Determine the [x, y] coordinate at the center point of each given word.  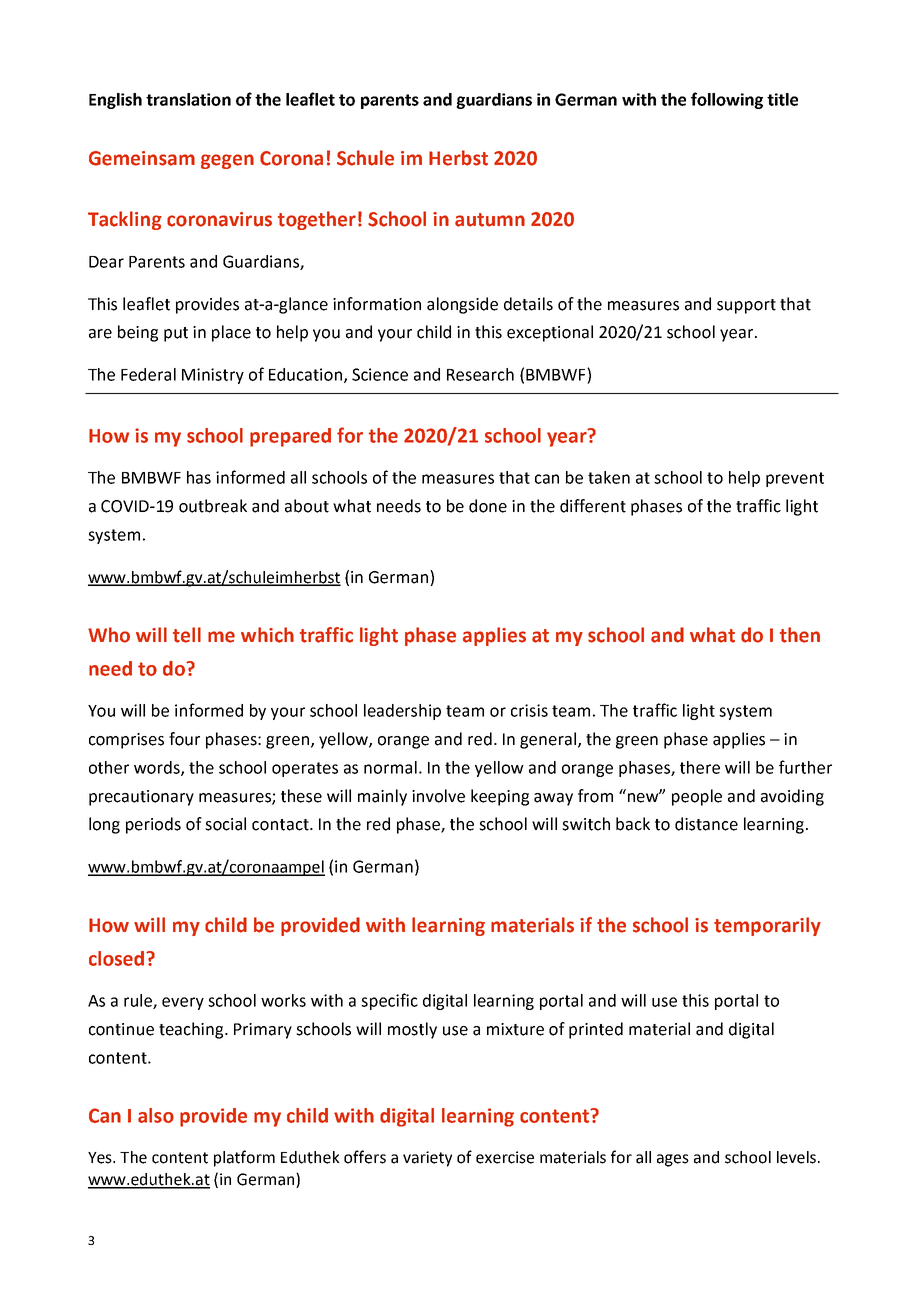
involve [438, 796]
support [746, 306]
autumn [490, 220]
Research [480, 374]
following [727, 100]
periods [153, 825]
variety [427, 1159]
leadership [402, 712]
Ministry [213, 376]
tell [187, 635]
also [156, 1115]
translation [188, 99]
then [800, 635]
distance [706, 824]
